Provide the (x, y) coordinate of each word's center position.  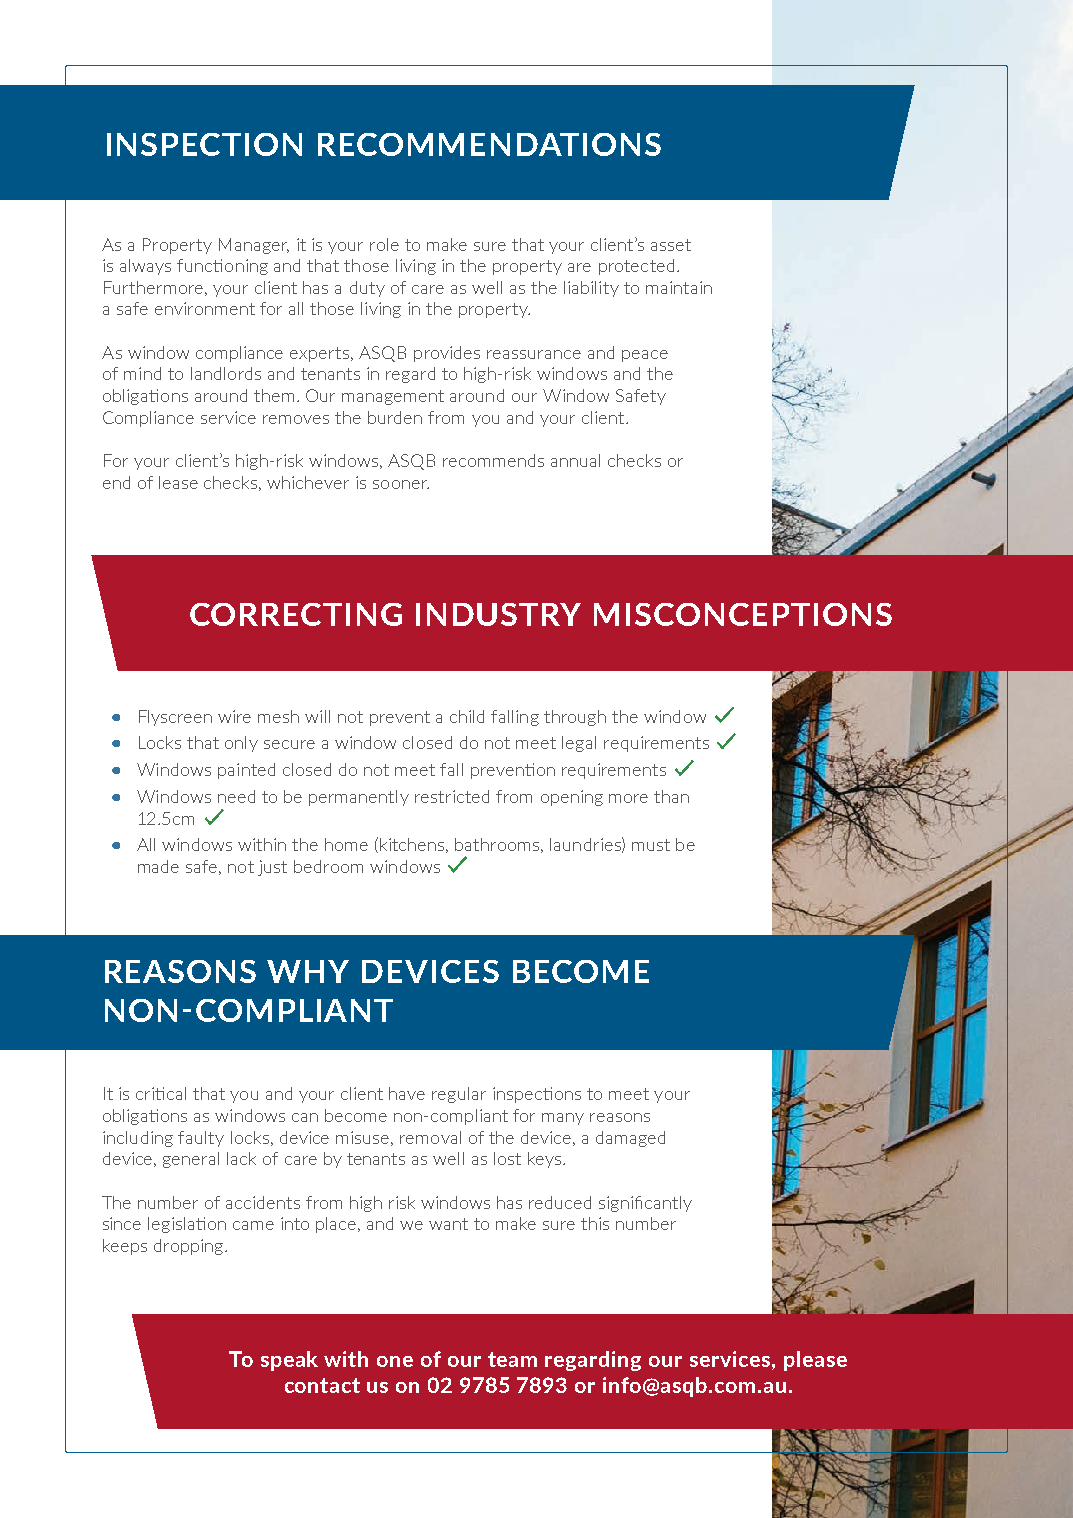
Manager (254, 246)
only (241, 744)
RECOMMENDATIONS (489, 144)
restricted (452, 796)
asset (671, 245)
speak (289, 1361)
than (671, 796)
